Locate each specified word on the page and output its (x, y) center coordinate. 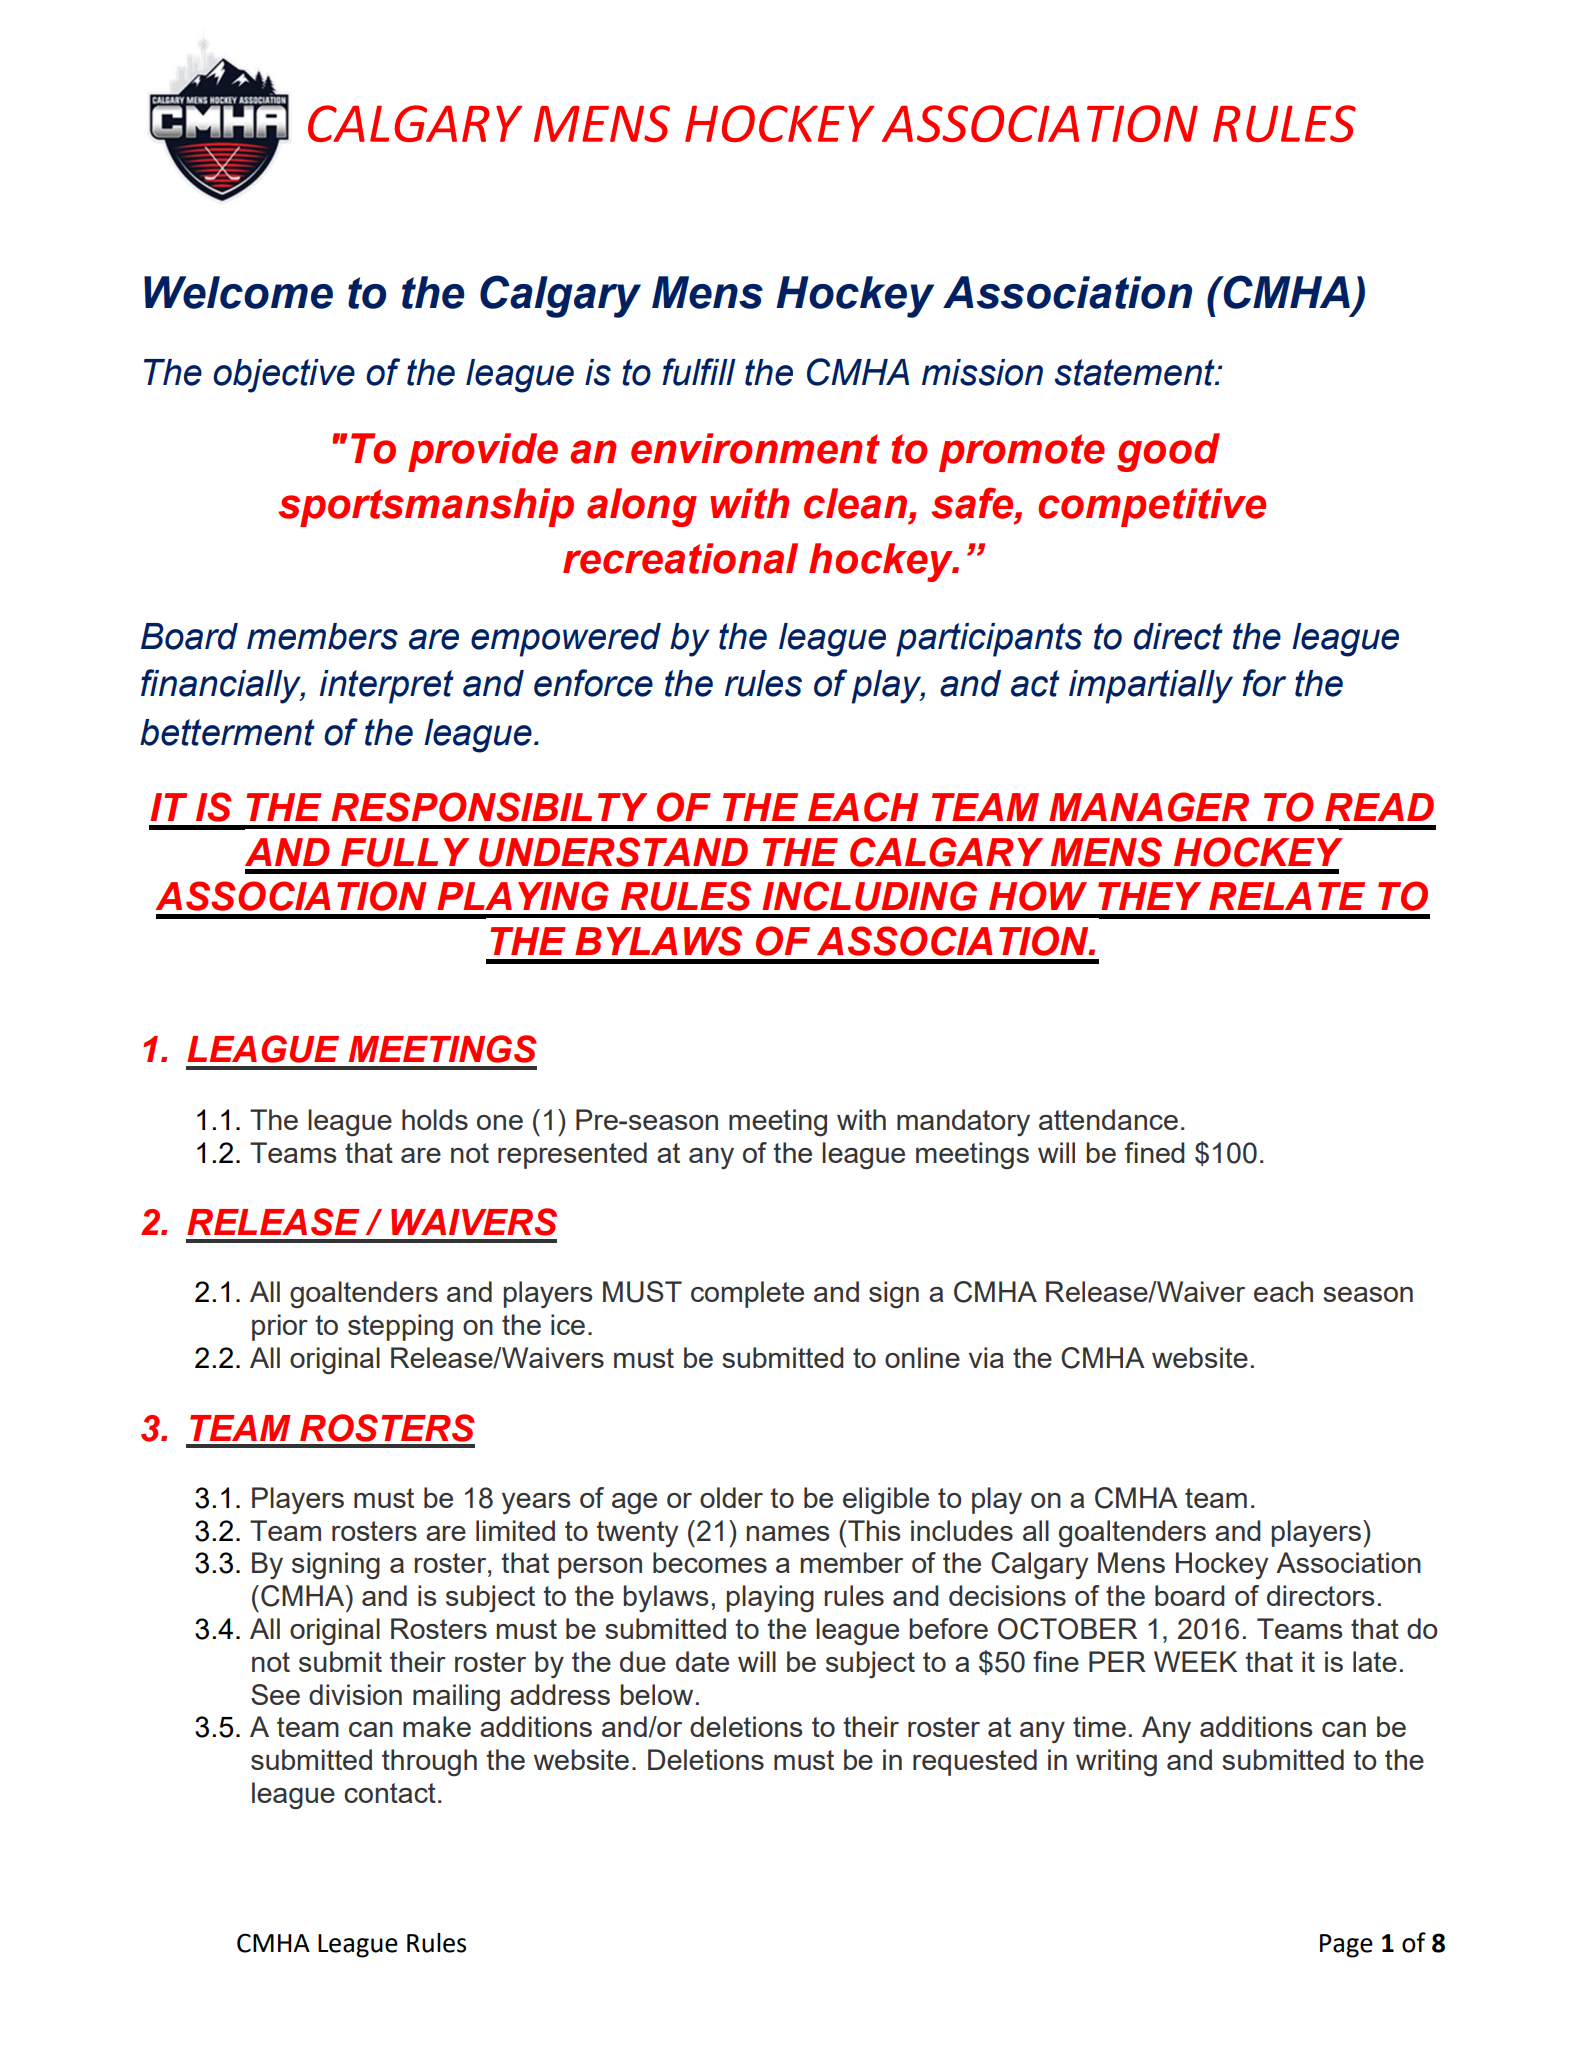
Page (1346, 1946)
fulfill (699, 372)
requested (975, 1762)
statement (1136, 372)
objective (284, 376)
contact (390, 1793)
